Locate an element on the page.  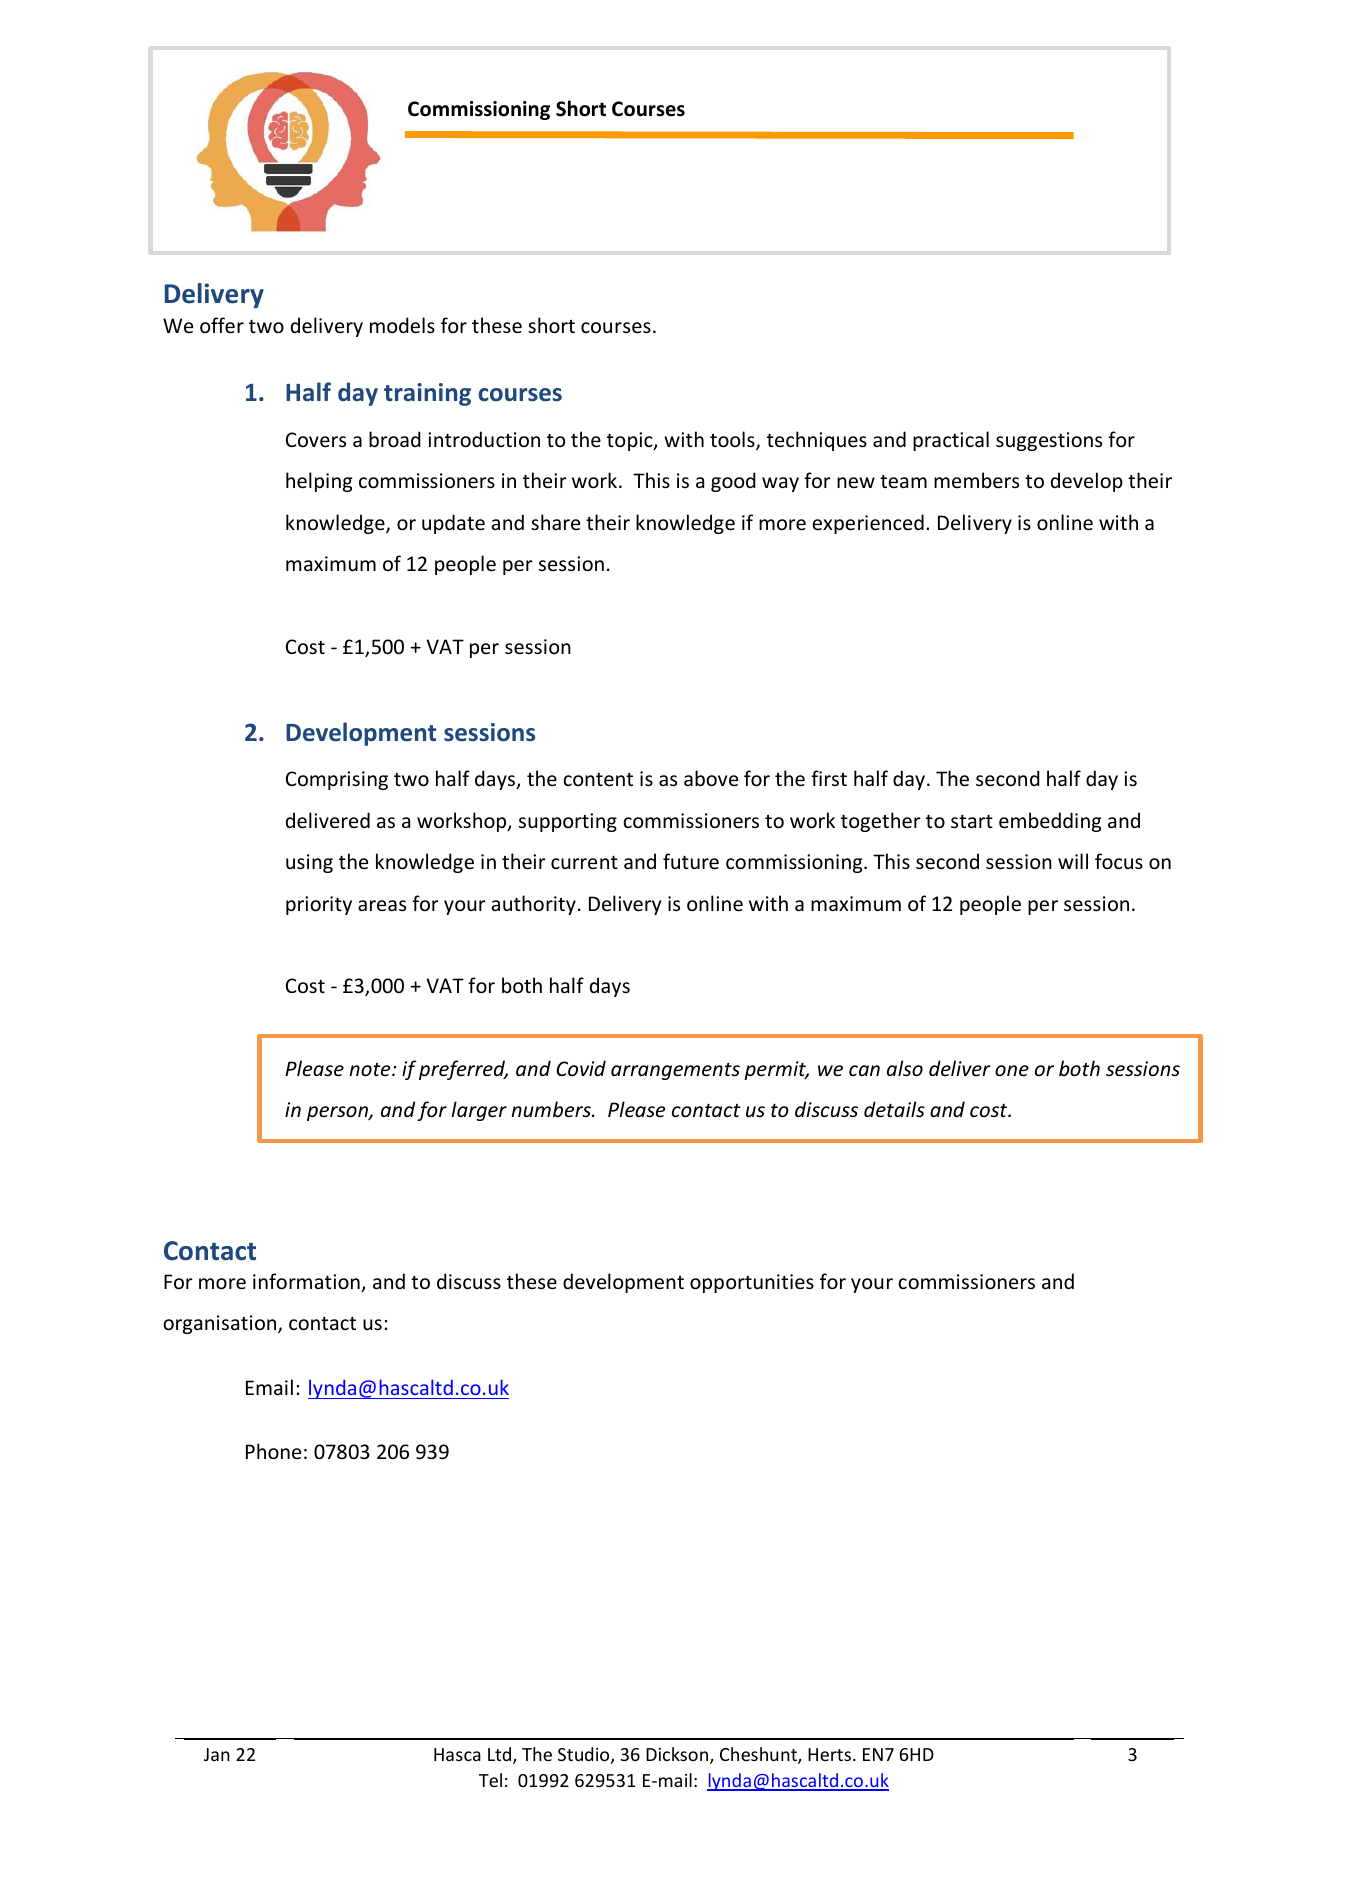
start is located at coordinates (972, 821).
